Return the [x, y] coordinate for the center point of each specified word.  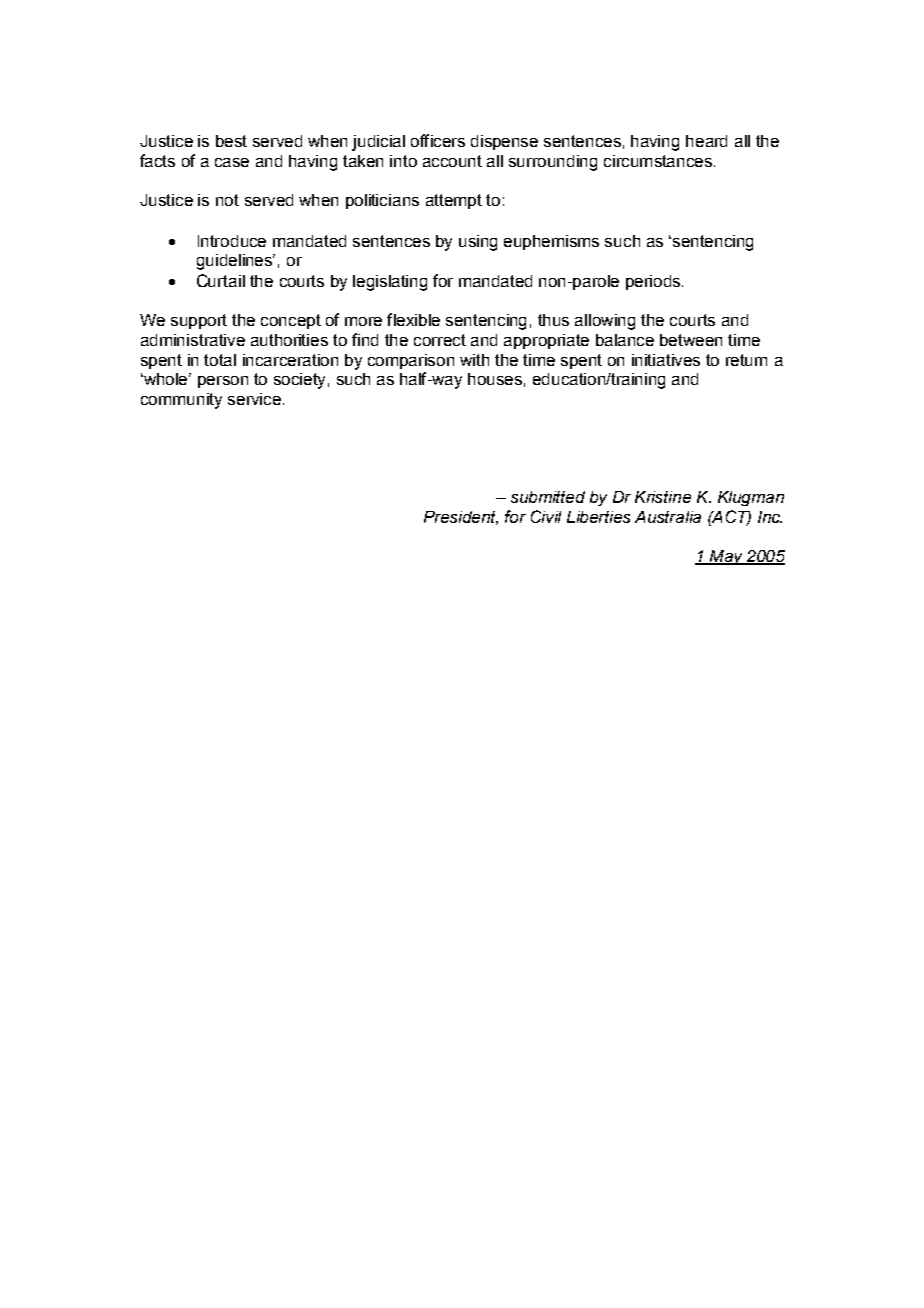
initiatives [666, 360]
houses [495, 379]
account [452, 161]
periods [654, 282]
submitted [548, 497]
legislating [390, 283]
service [254, 399]
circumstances [658, 161]
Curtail [221, 280]
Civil [546, 516]
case [232, 162]
